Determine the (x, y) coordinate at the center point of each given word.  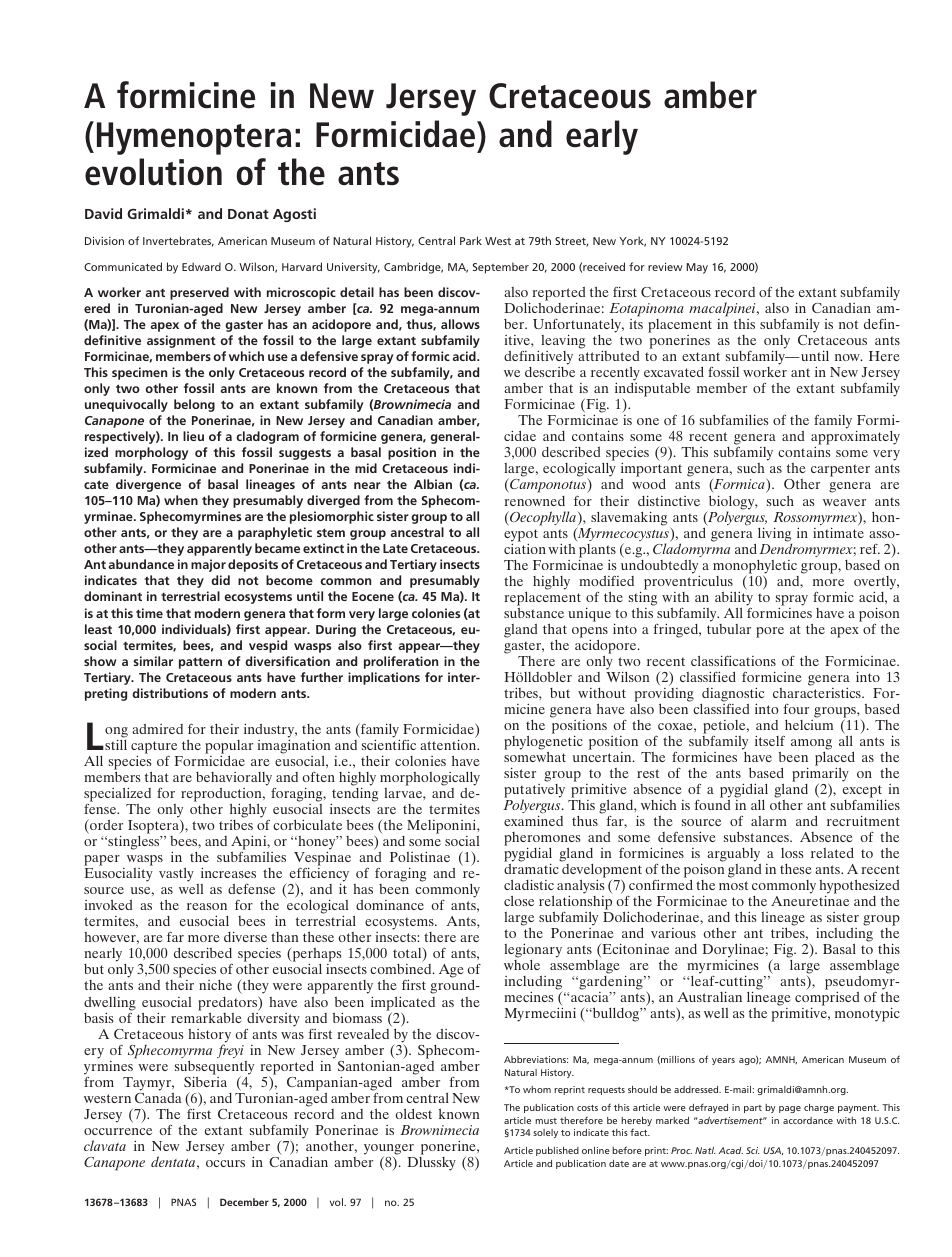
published (557, 1151)
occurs (225, 1163)
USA (773, 1151)
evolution (153, 172)
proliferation (401, 662)
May (697, 268)
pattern (200, 663)
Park (471, 240)
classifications (733, 660)
